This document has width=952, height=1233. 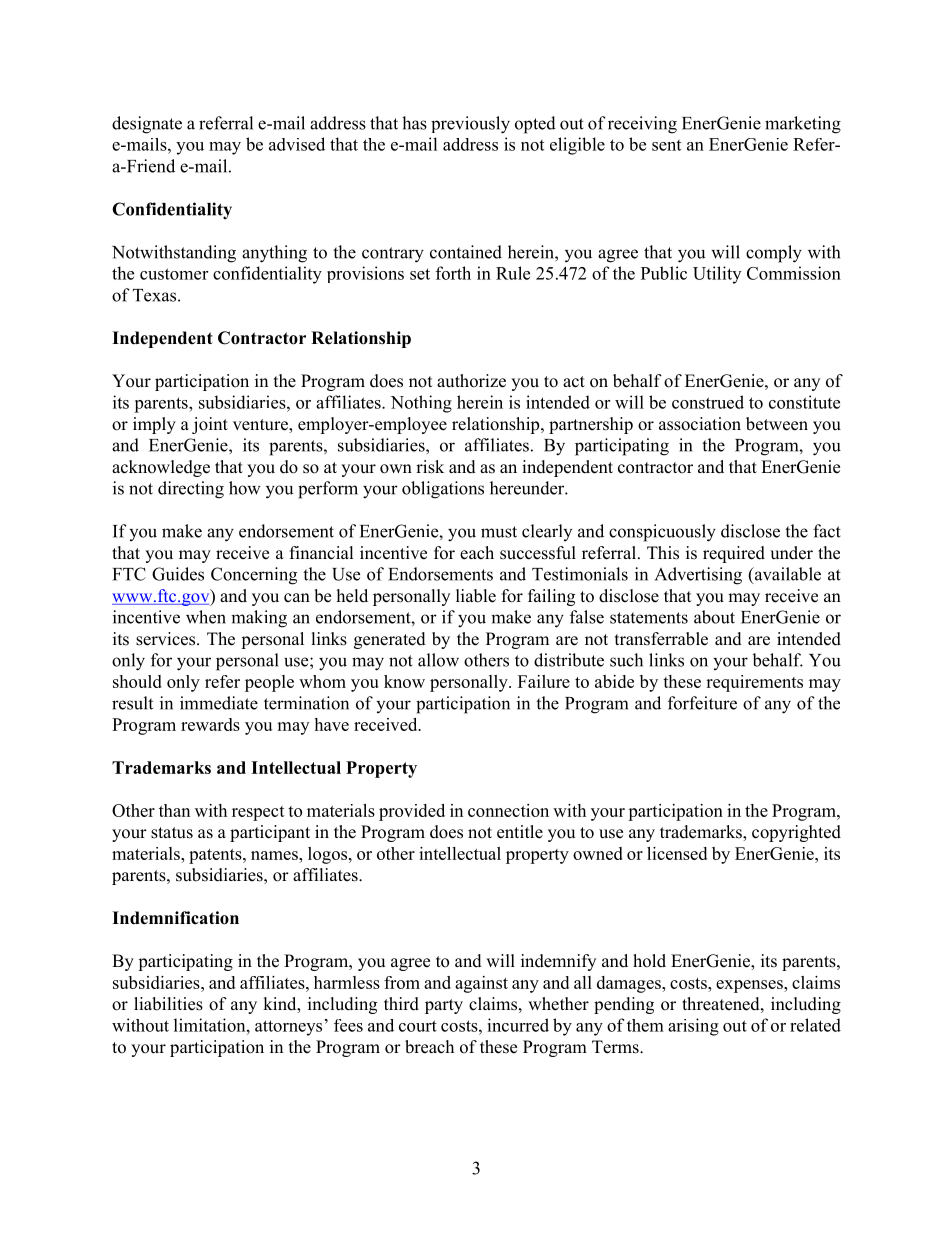 I want to click on designate, so click(x=147, y=125).
